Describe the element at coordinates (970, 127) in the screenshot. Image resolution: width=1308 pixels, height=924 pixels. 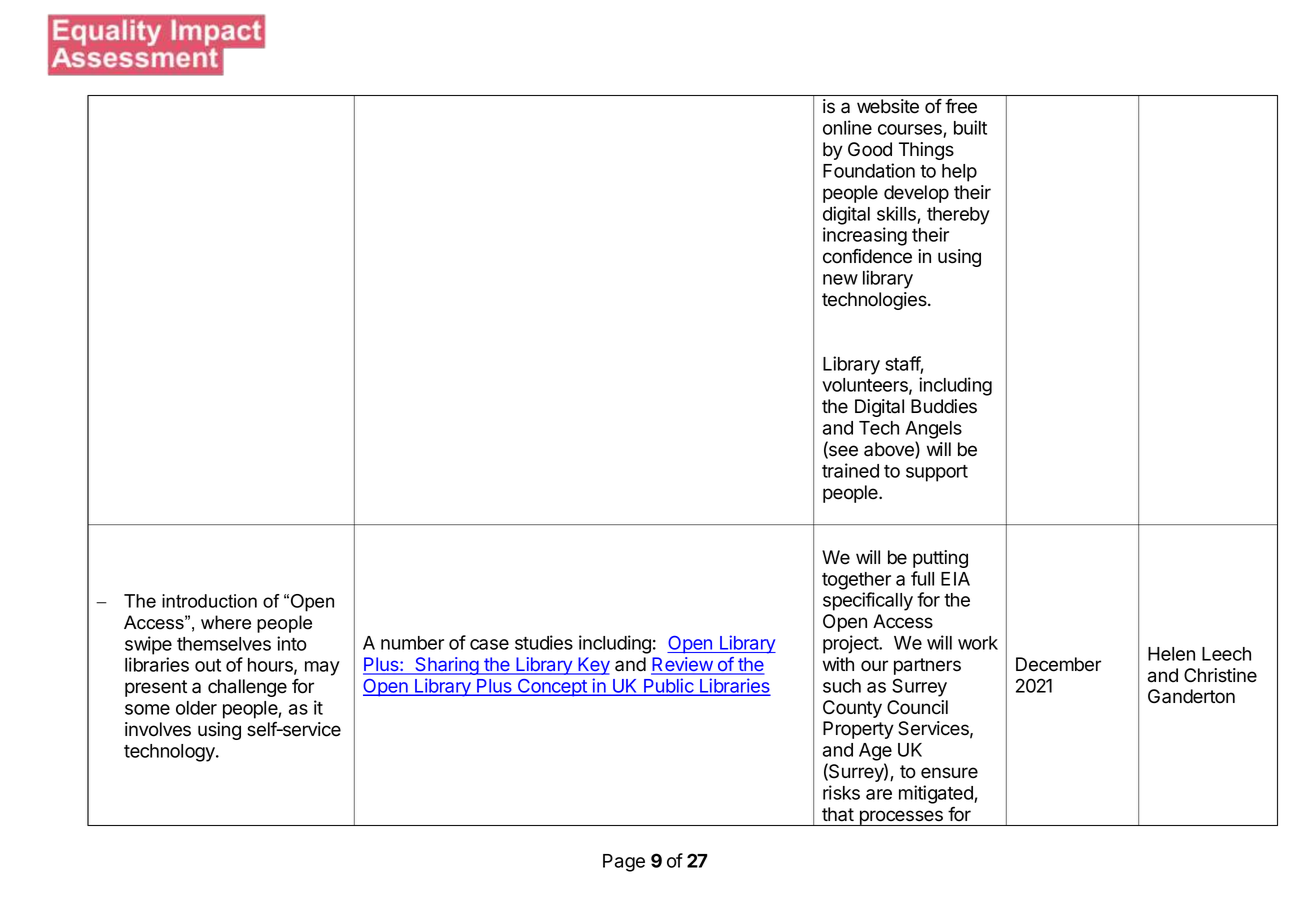
I see `built` at that location.
